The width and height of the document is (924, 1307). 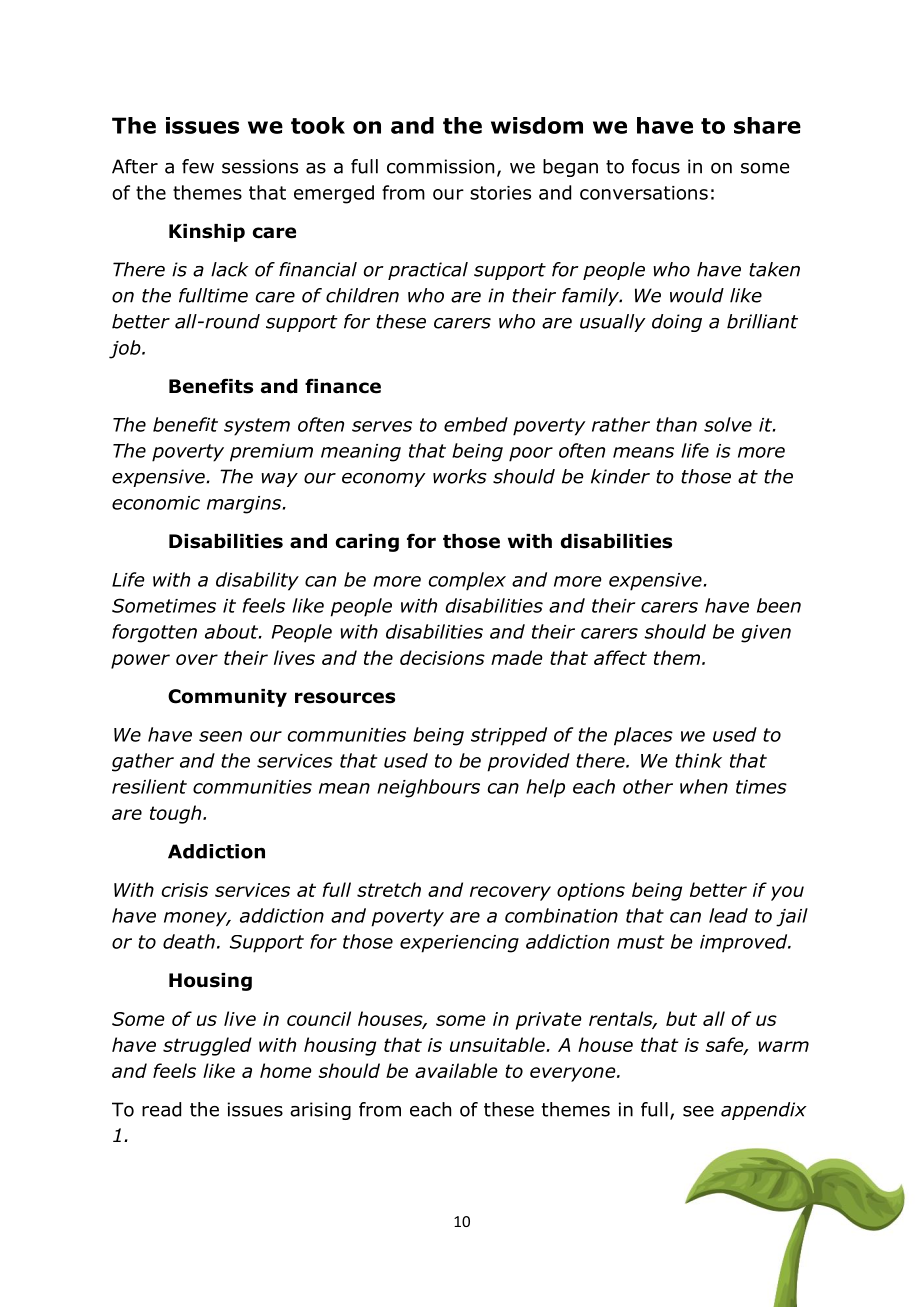 I want to click on few, so click(x=198, y=166).
